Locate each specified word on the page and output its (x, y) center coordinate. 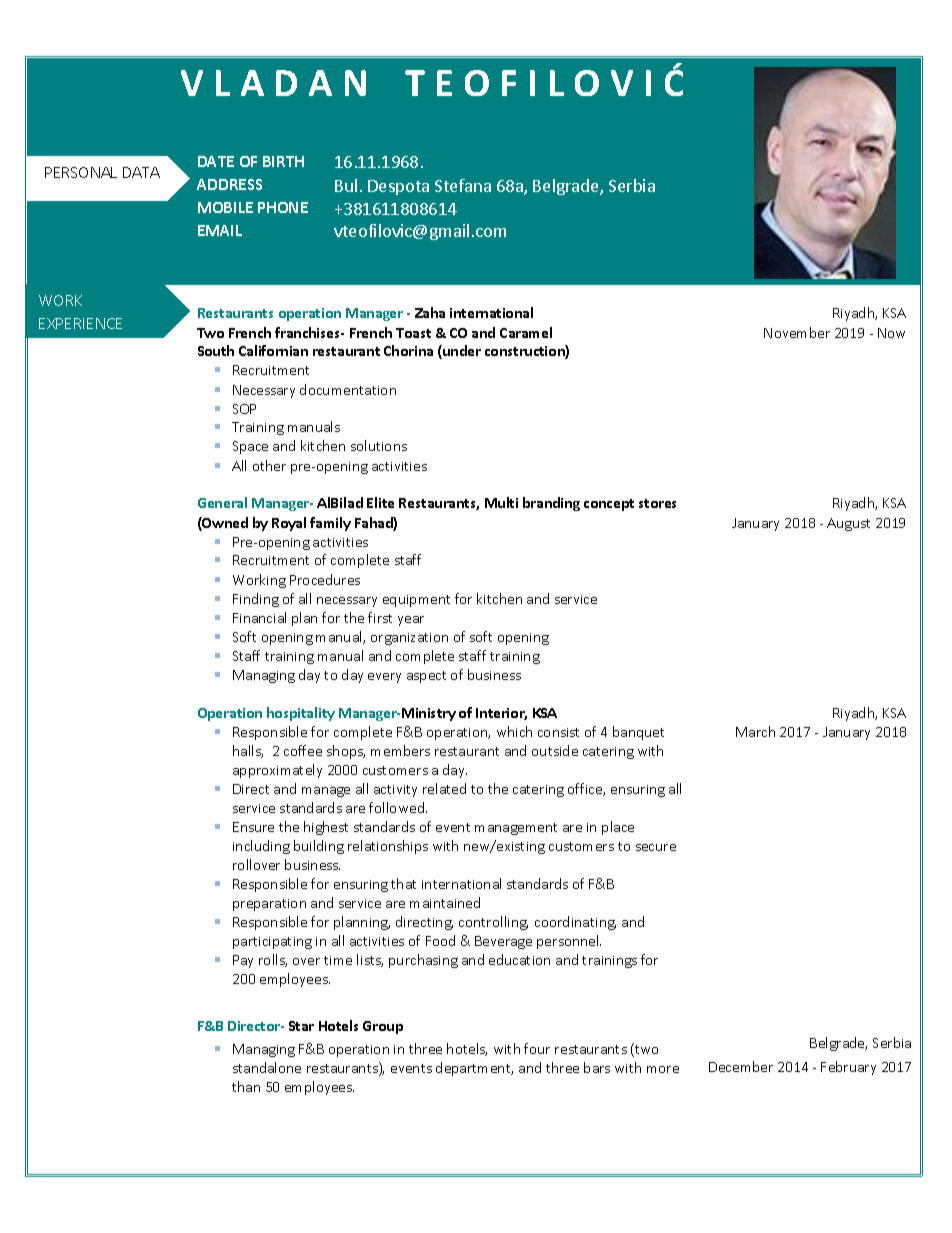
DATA (141, 172)
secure (656, 847)
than (246, 1086)
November (797, 332)
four (537, 1048)
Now (891, 333)
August (848, 524)
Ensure (253, 827)
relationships (388, 847)
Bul (346, 185)
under (461, 352)
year (411, 621)
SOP (244, 409)
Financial (259, 617)
